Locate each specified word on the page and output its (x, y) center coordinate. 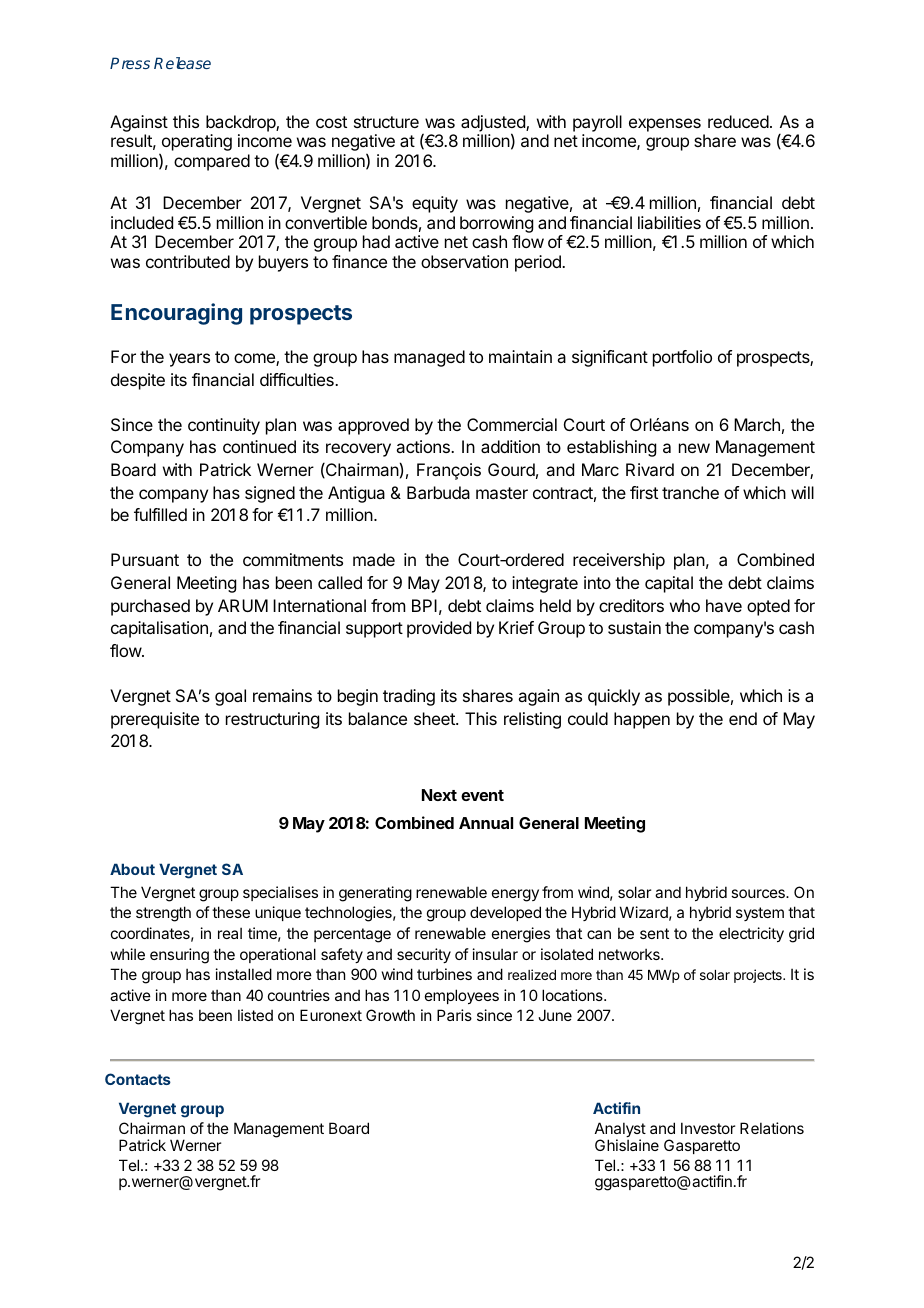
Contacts (138, 1079)
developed (505, 913)
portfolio (682, 358)
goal (230, 697)
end (743, 718)
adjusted (494, 124)
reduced (738, 121)
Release (182, 63)
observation (464, 261)
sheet (435, 718)
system (760, 914)
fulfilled (160, 514)
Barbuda (438, 492)
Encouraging (176, 314)
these (231, 912)
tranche (690, 492)
